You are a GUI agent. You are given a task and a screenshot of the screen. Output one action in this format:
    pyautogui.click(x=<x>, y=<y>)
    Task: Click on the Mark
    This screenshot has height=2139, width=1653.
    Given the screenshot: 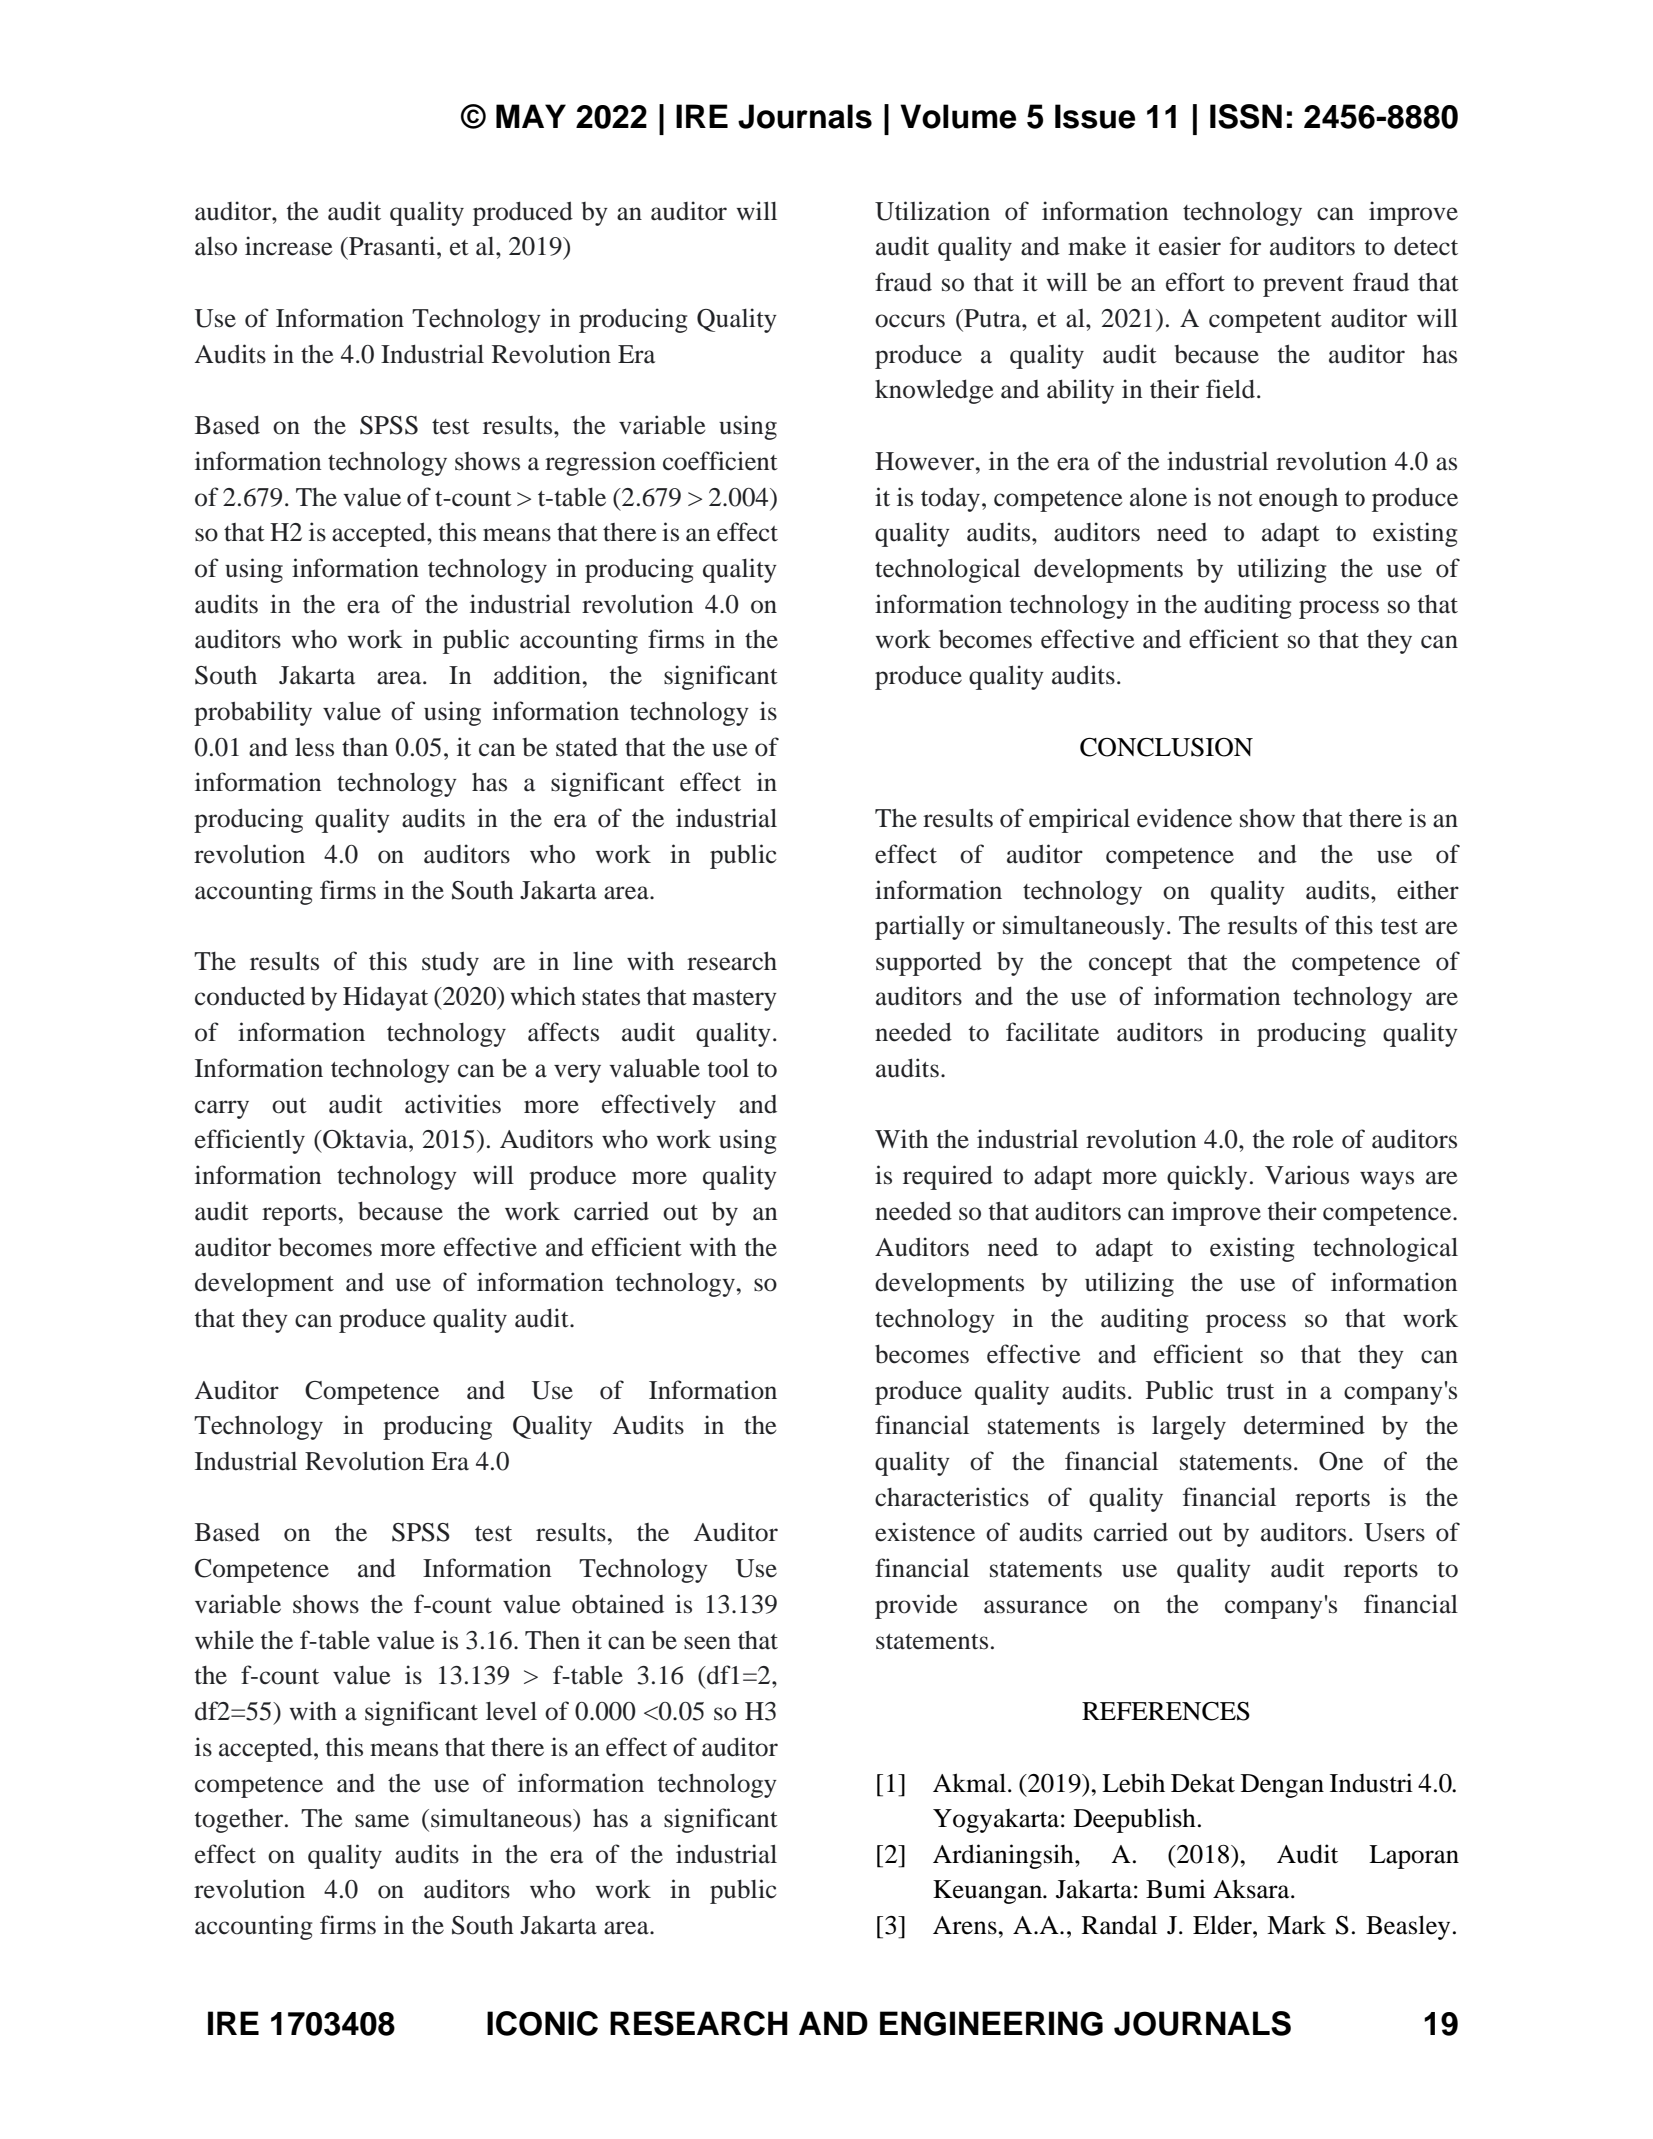 What is the action you would take?
    pyautogui.click(x=1296, y=1925)
